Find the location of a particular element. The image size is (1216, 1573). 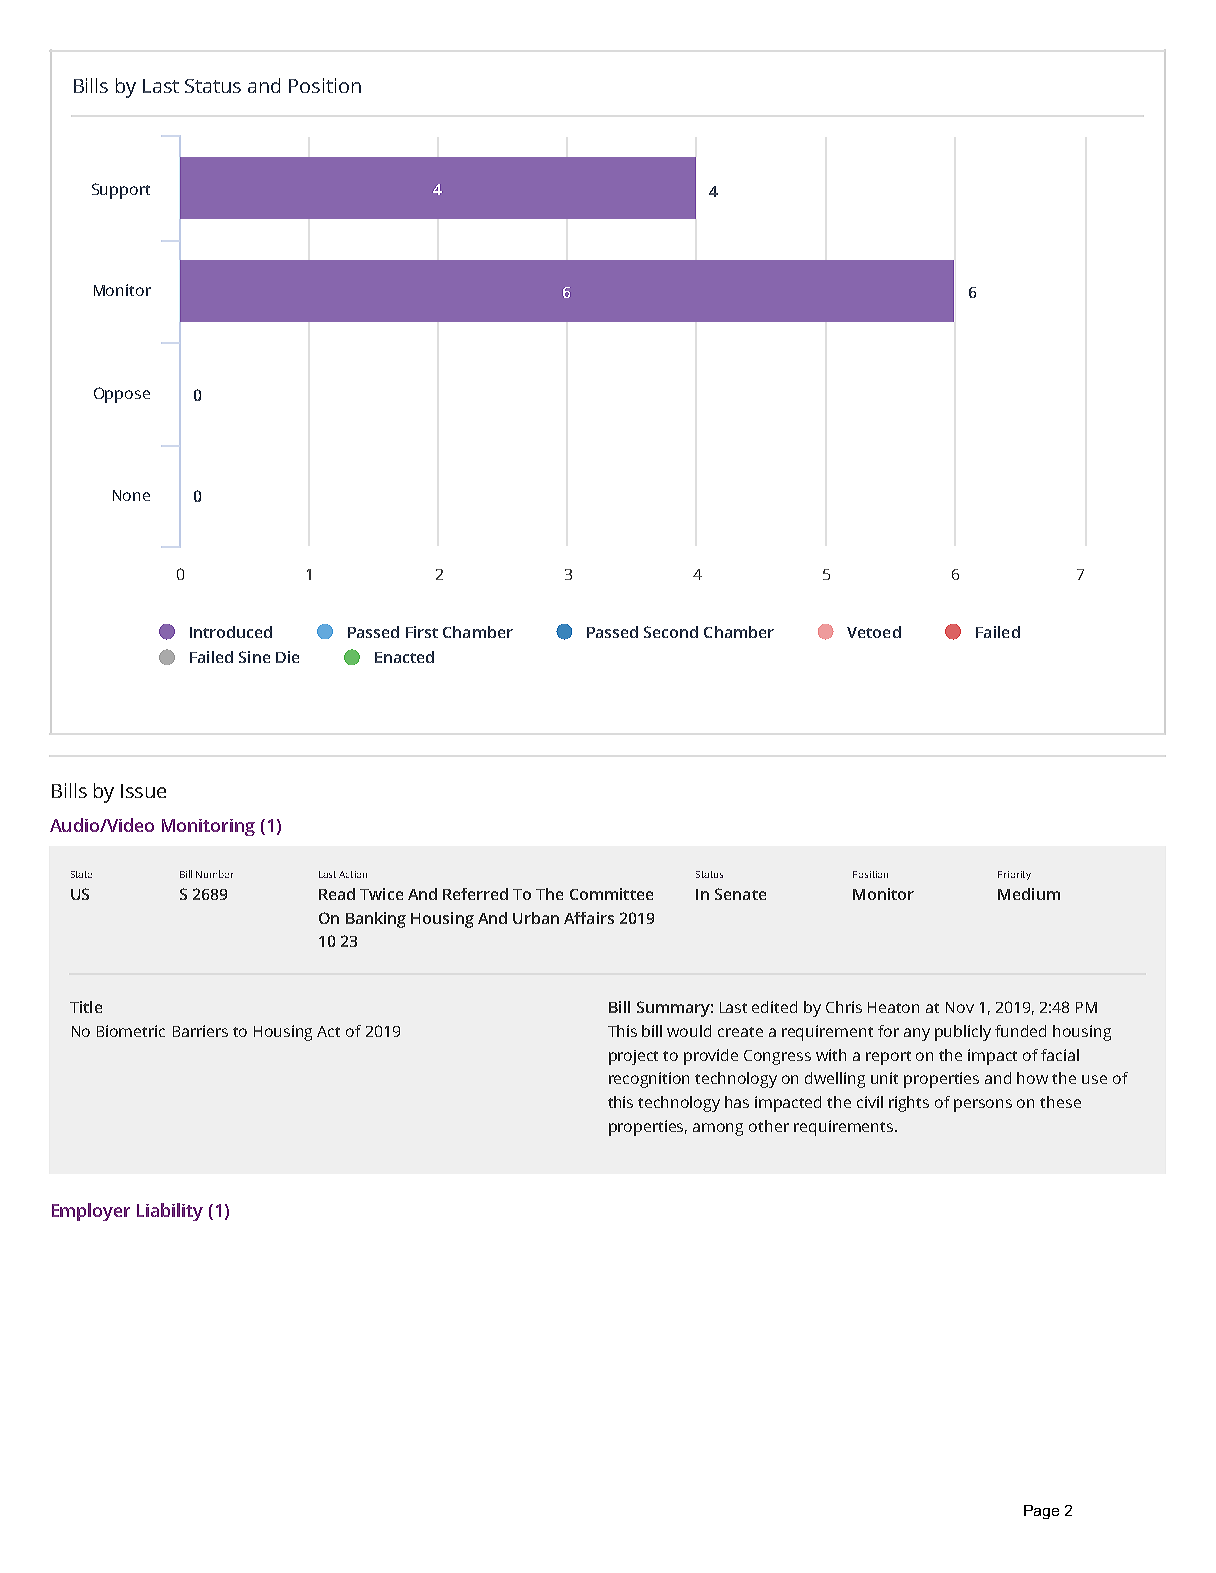

Priority is located at coordinates (1014, 875).
